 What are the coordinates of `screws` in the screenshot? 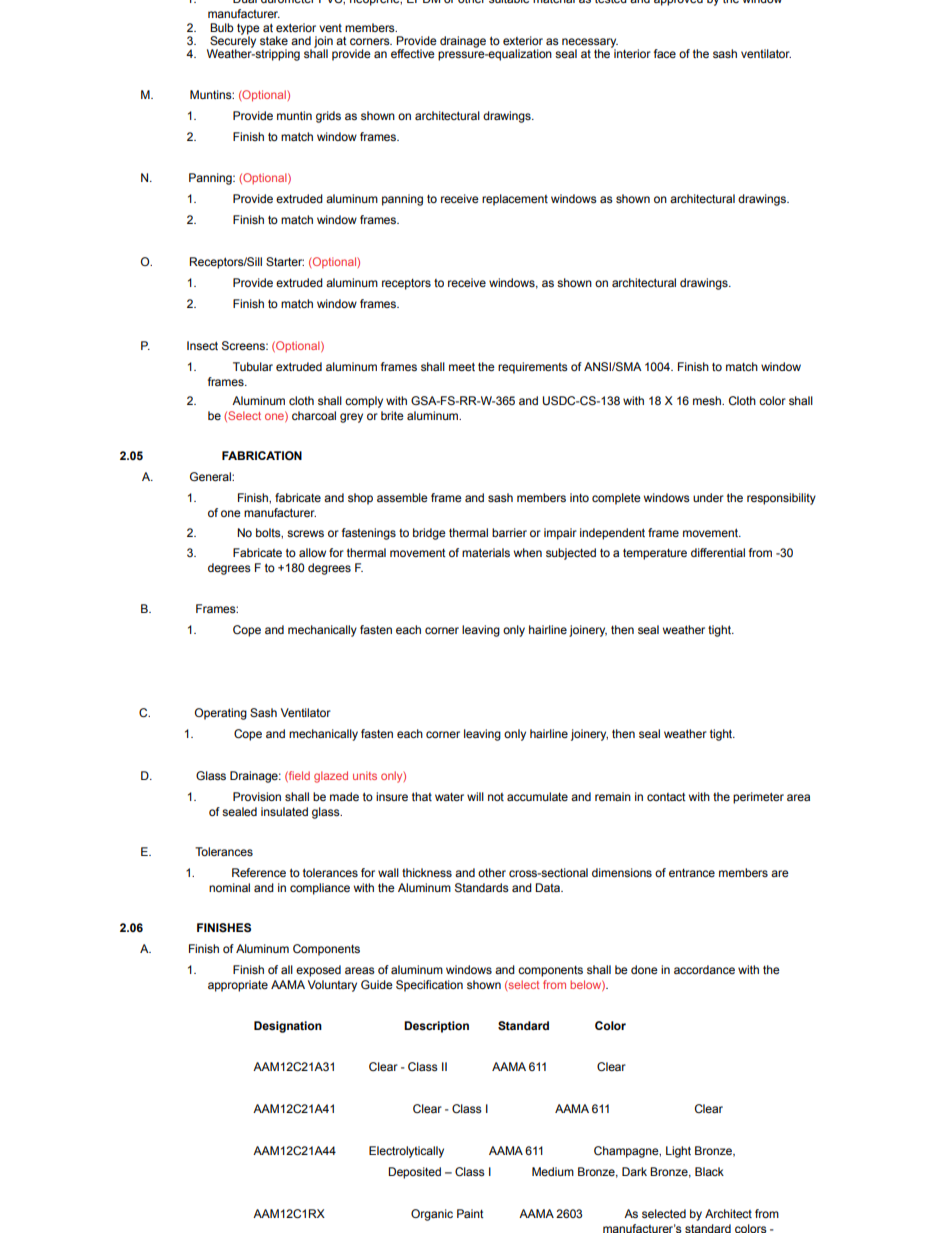 It's located at (305, 533).
